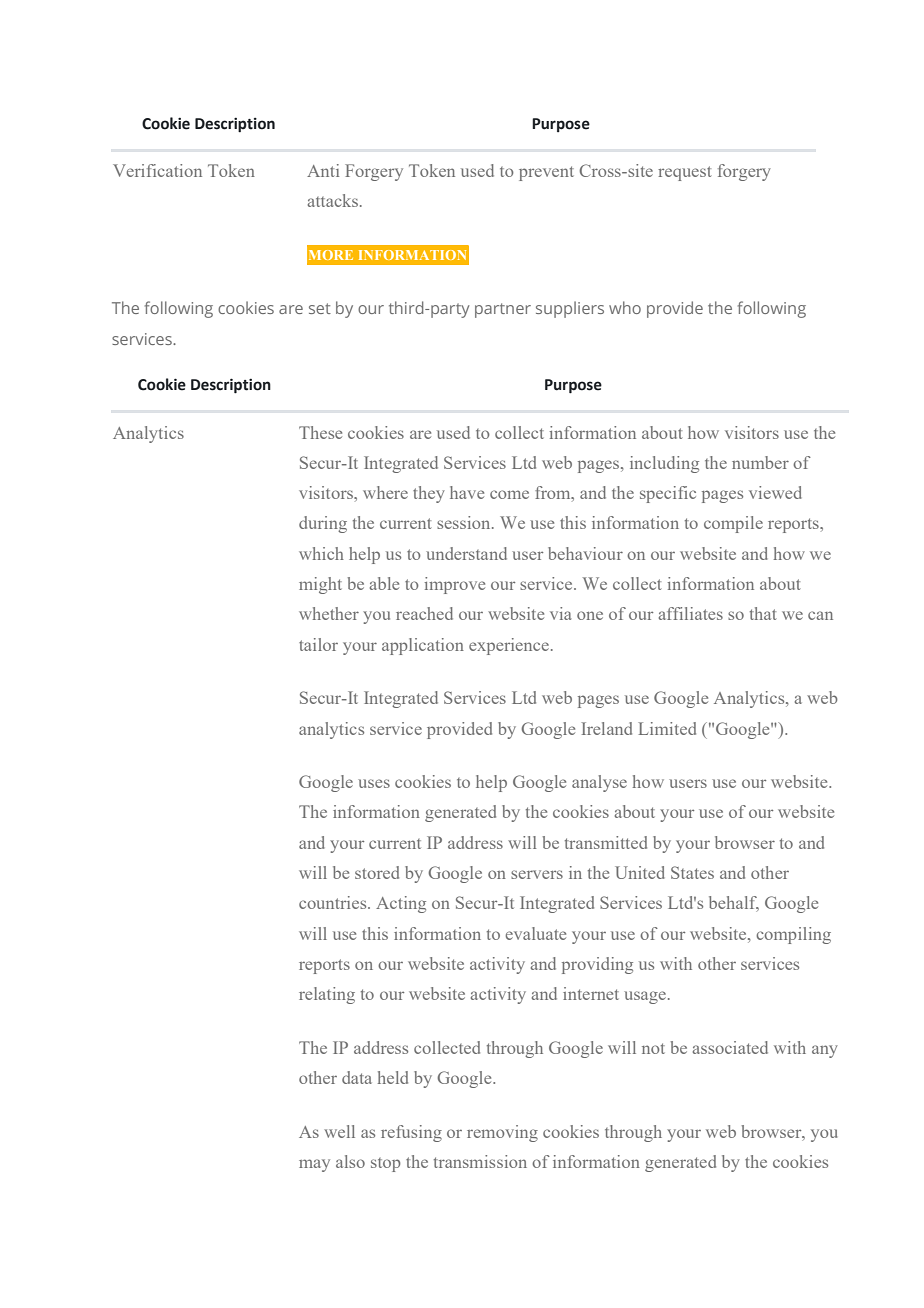 Image resolution: width=924 pixels, height=1308 pixels. What do you see at coordinates (334, 902) in the screenshot?
I see `countries` at bounding box center [334, 902].
